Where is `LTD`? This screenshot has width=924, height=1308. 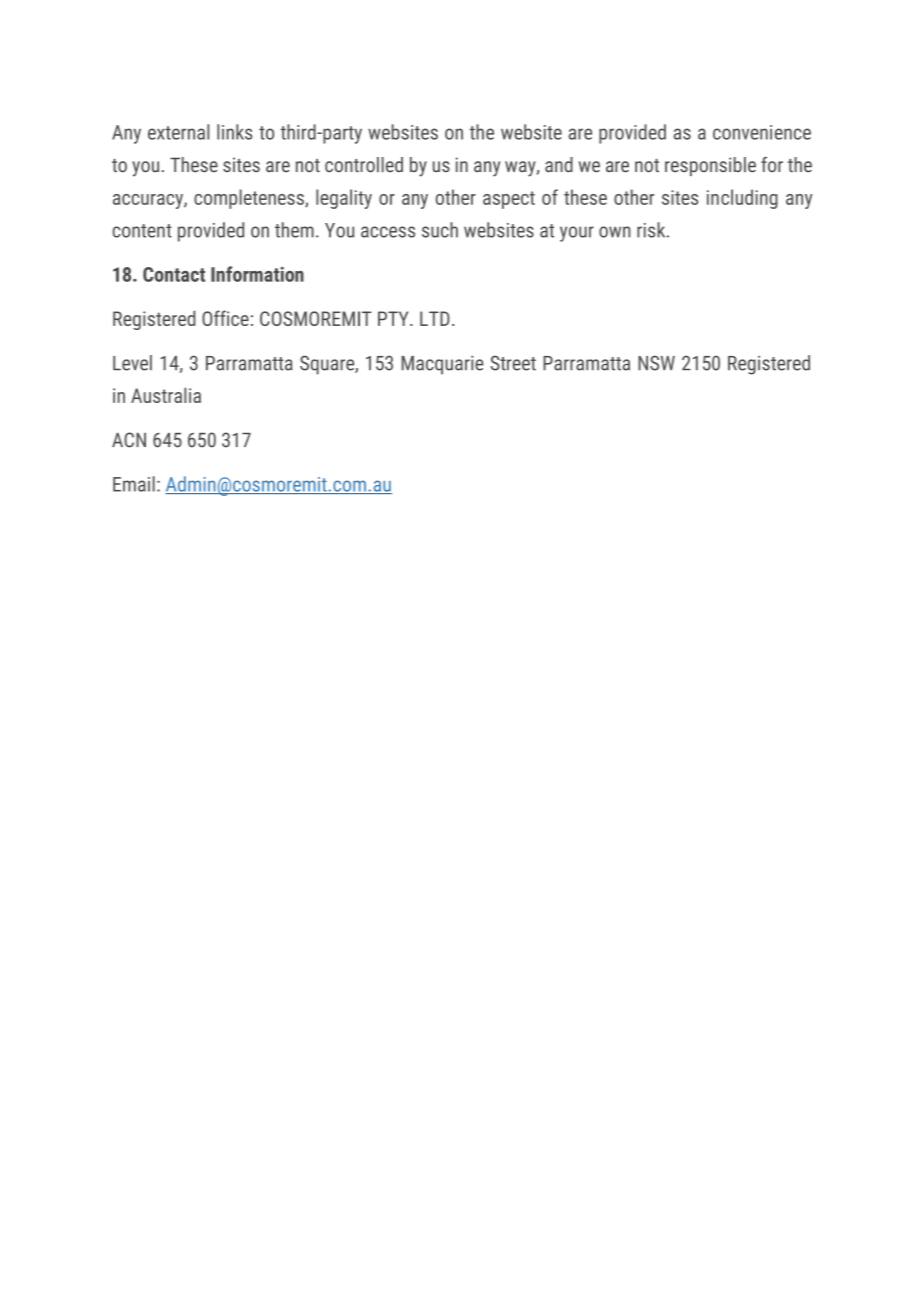
LTD is located at coordinates (435, 318).
